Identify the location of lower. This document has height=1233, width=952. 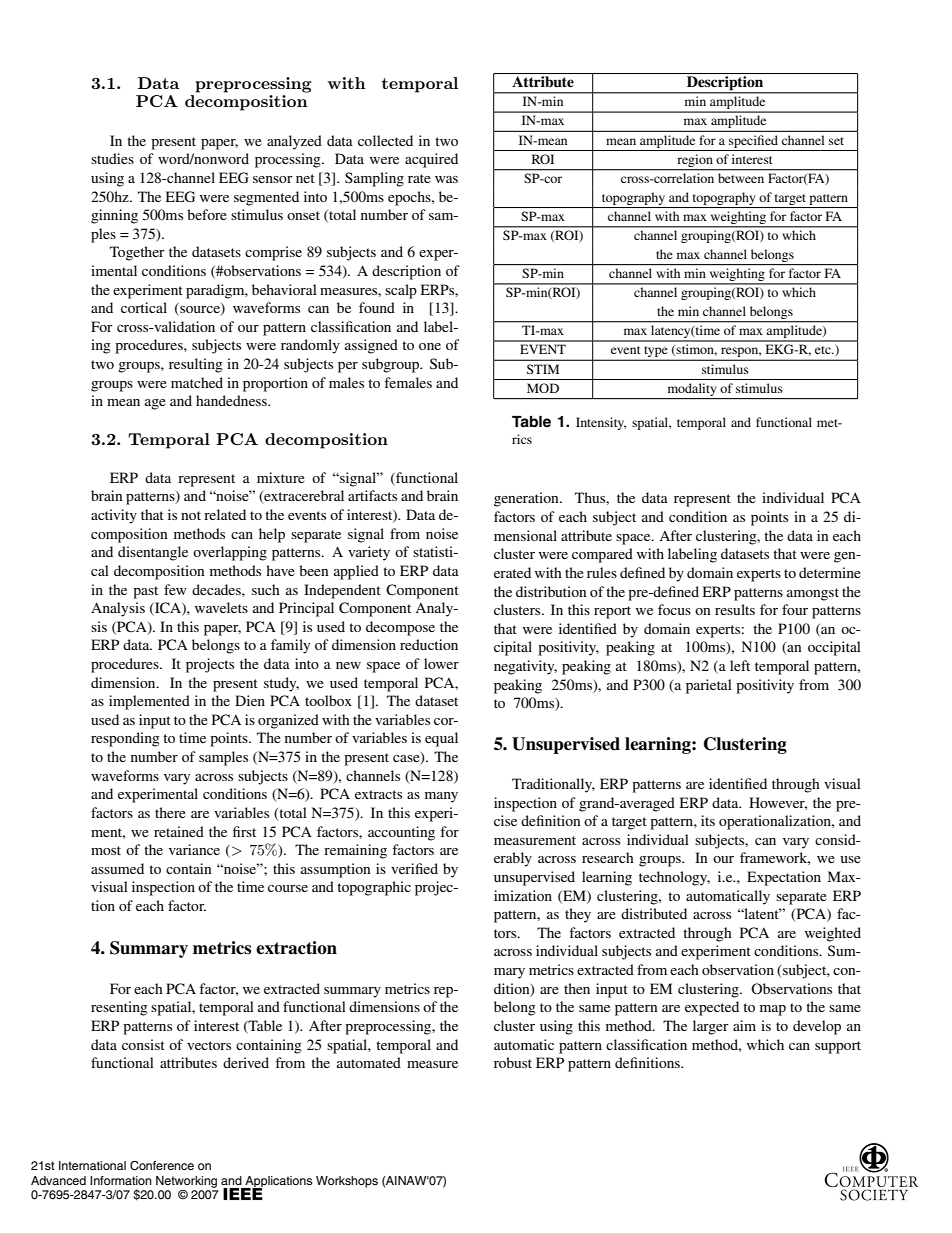
(441, 663).
